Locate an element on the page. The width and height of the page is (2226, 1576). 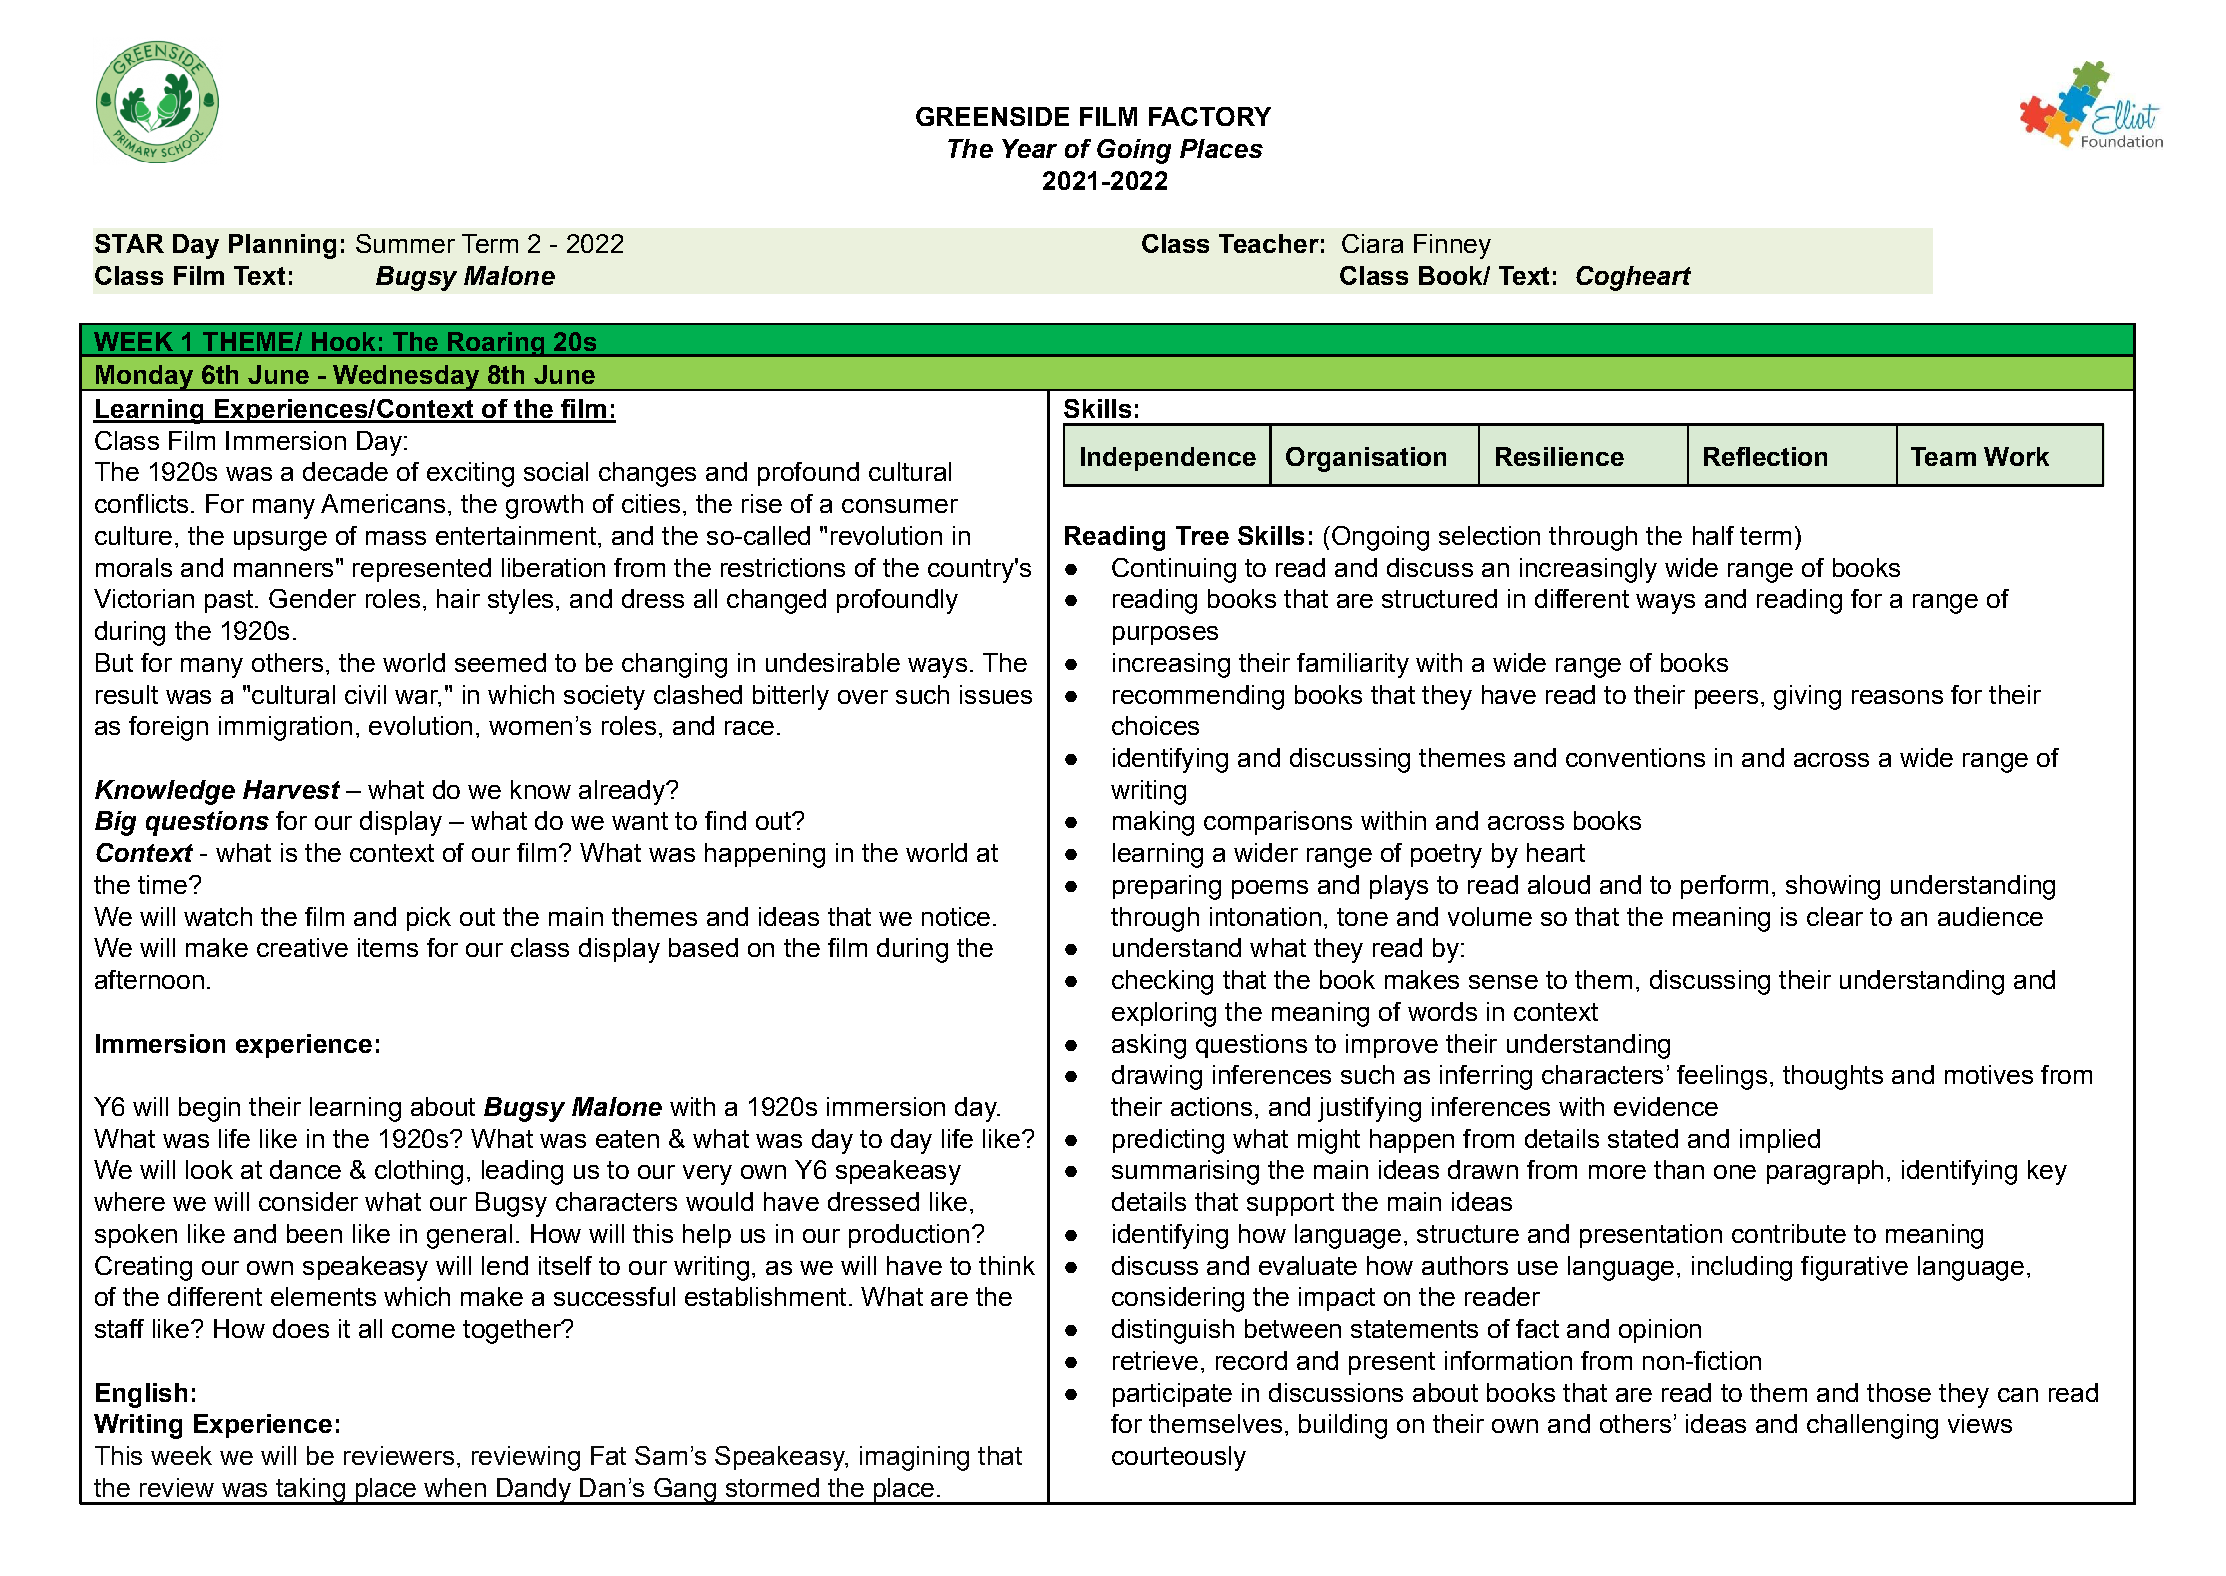
Big is located at coordinates (115, 823).
